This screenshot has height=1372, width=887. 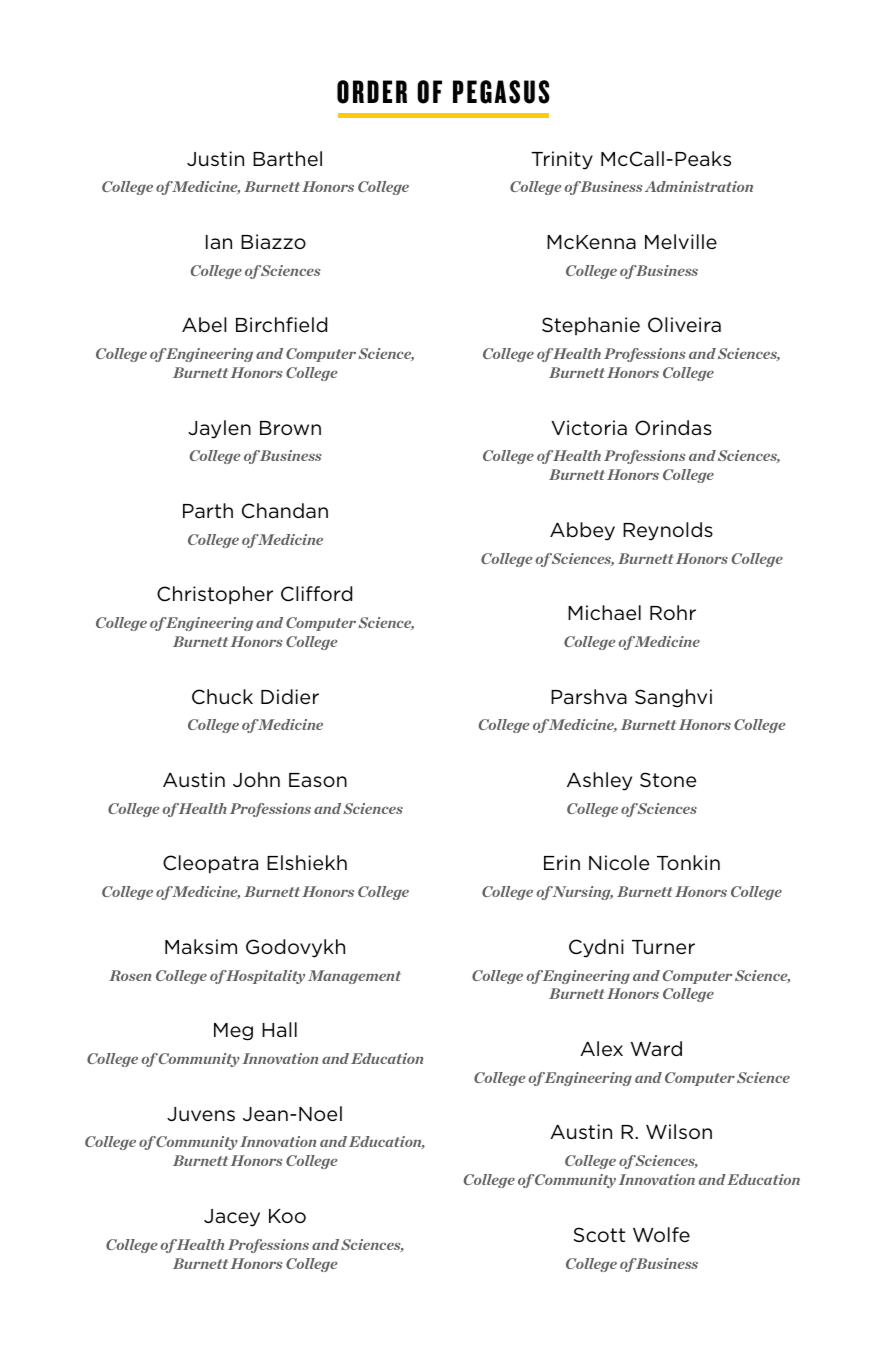 What do you see at coordinates (204, 324) in the screenshot?
I see `Abel` at bounding box center [204, 324].
